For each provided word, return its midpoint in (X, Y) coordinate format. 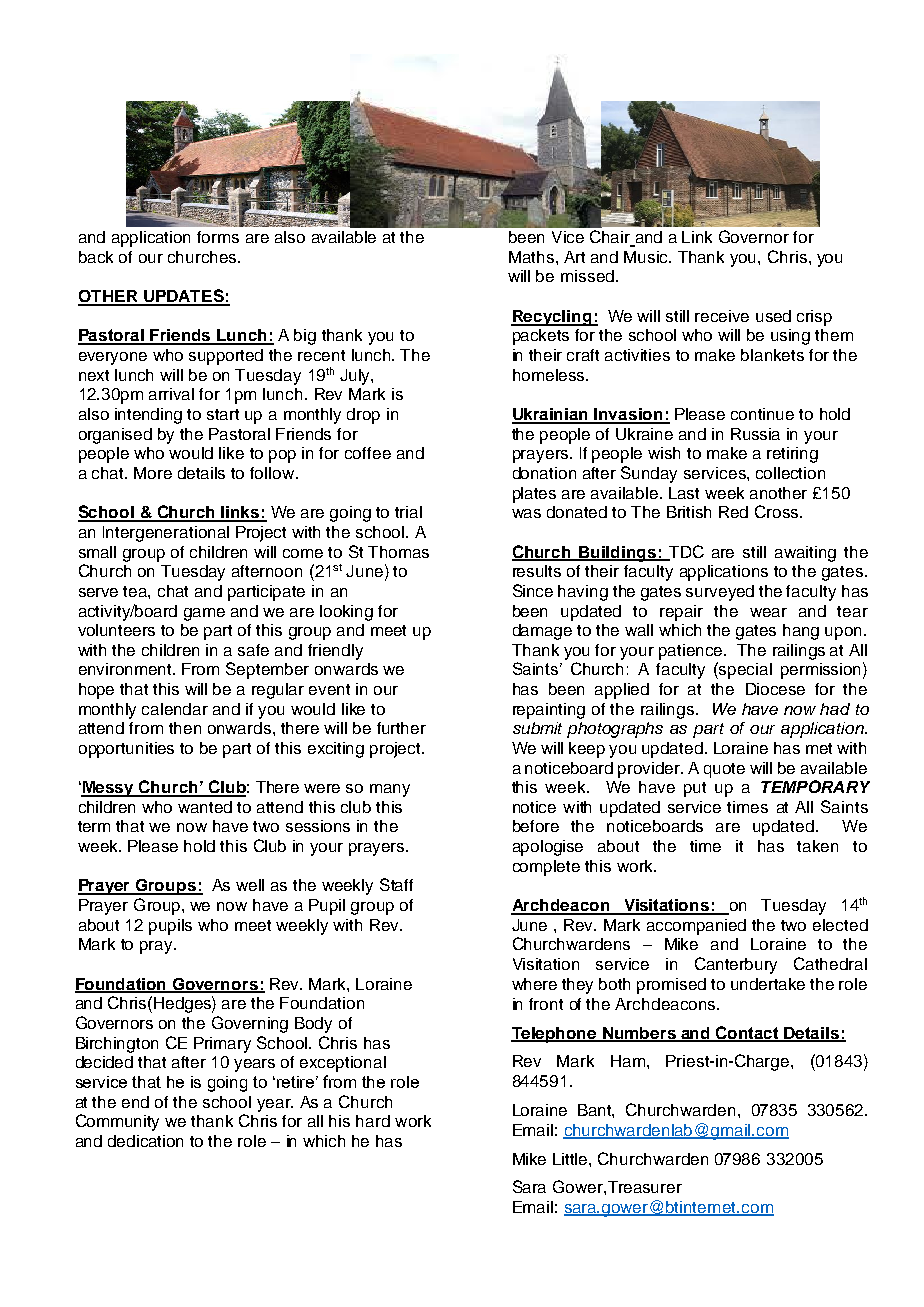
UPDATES (184, 297)
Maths (533, 257)
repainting (549, 711)
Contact (747, 1033)
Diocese (775, 689)
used (773, 316)
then (185, 728)
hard (373, 1121)
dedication (145, 1141)
